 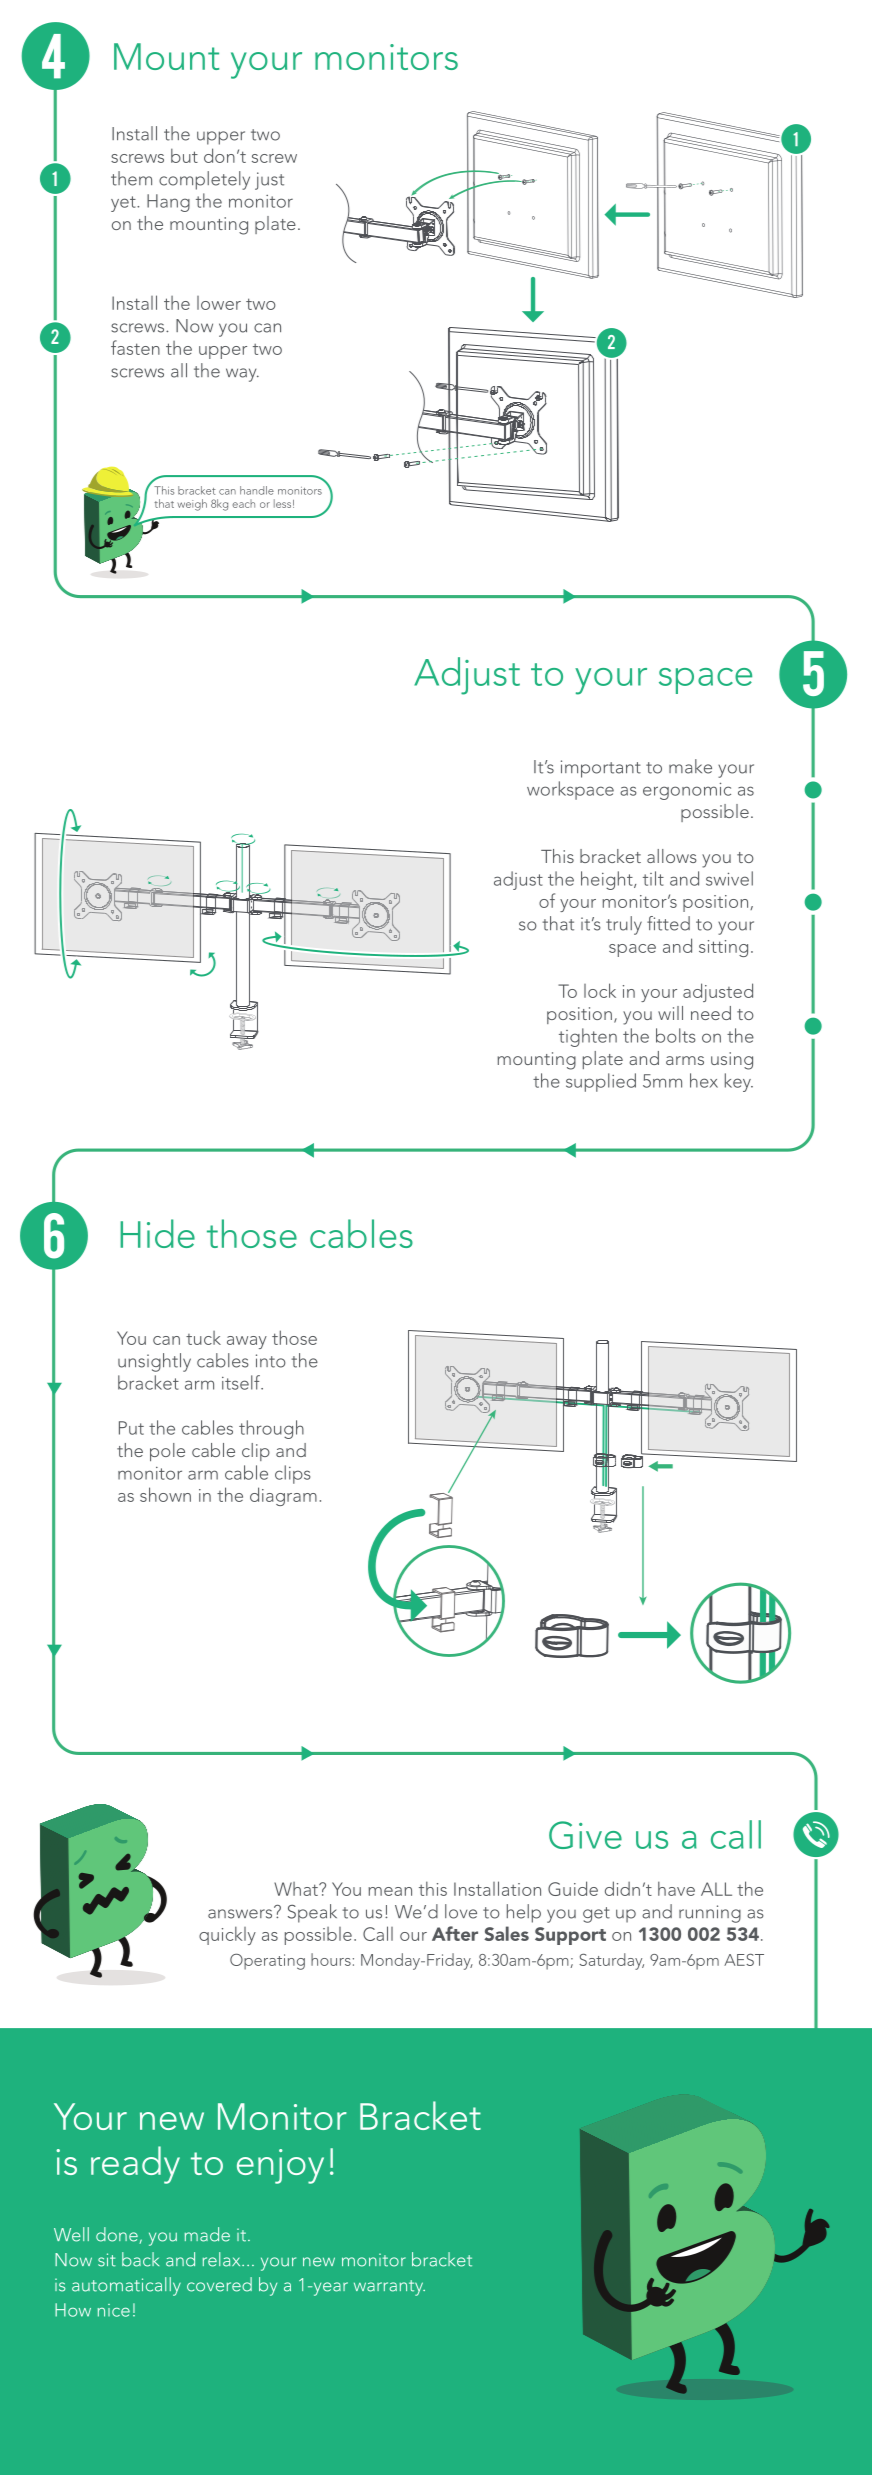 I want to click on Hide, so click(x=157, y=1233).
